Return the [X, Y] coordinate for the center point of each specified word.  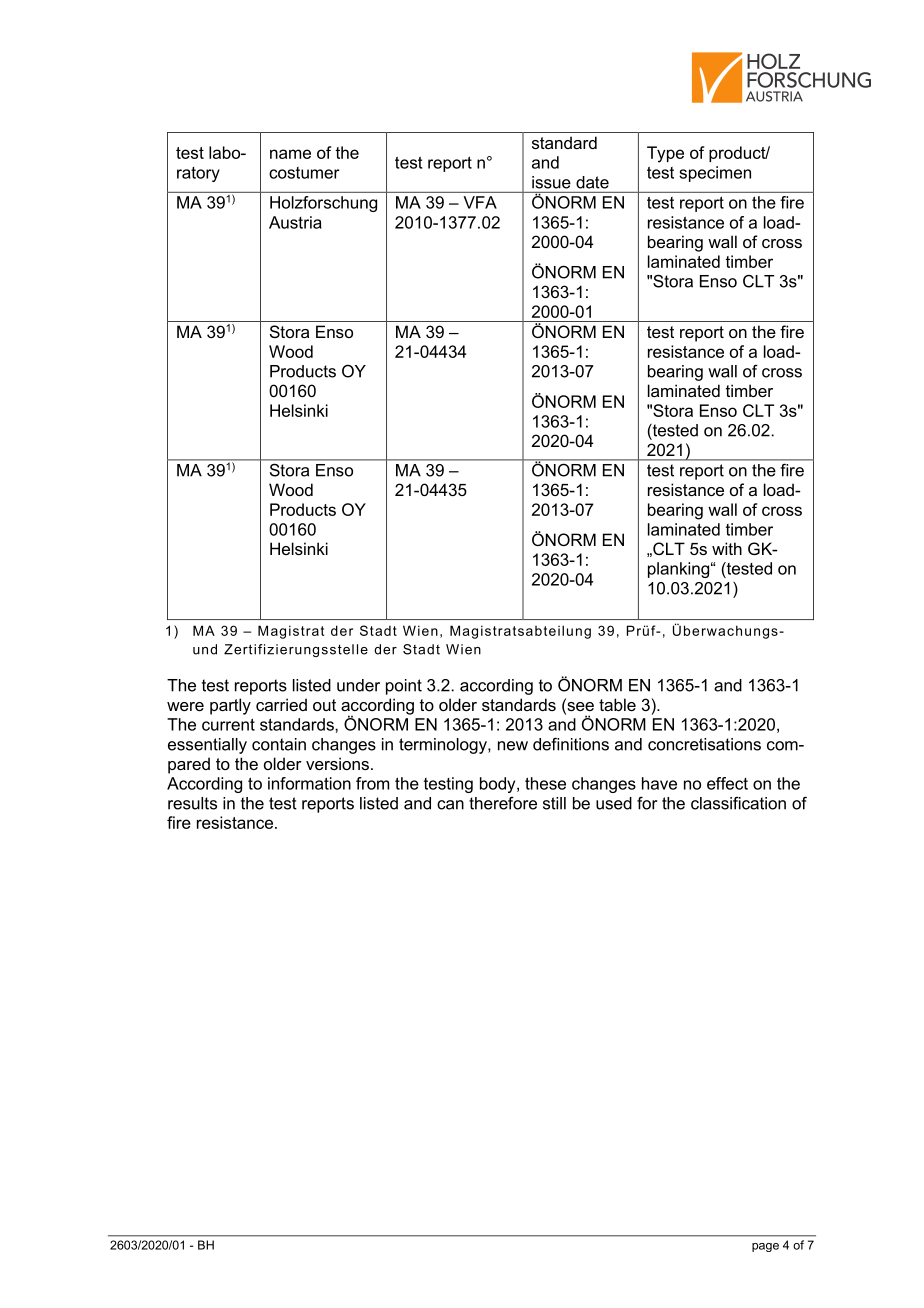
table [617, 704]
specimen [715, 174]
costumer [304, 173]
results [192, 803]
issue [551, 182]
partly [230, 706]
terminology [444, 746]
